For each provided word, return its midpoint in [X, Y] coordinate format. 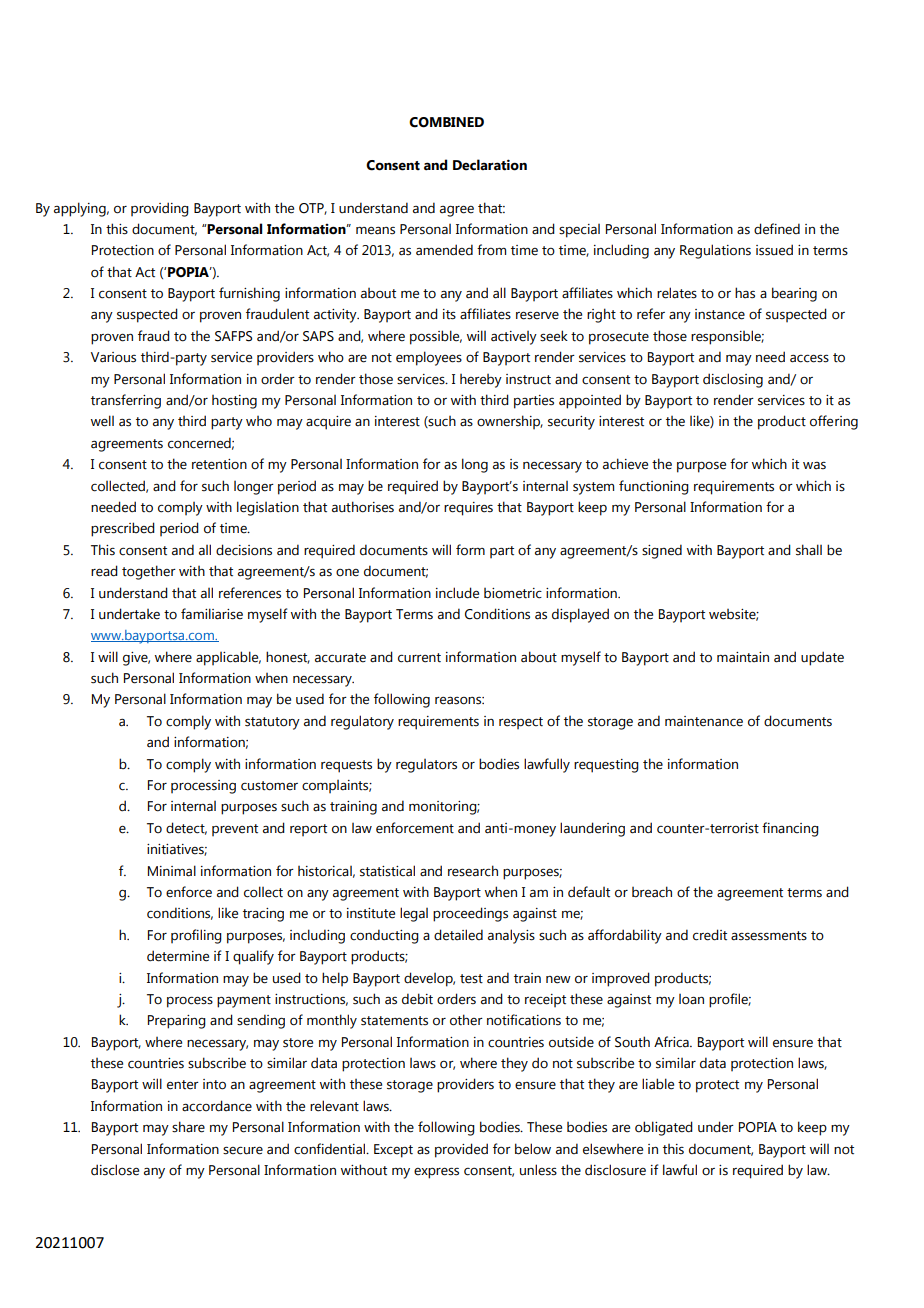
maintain [743, 657]
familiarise [212, 614]
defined [777, 229]
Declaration [490, 165]
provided [461, 1150]
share [188, 1127]
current [419, 658]
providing [160, 209]
